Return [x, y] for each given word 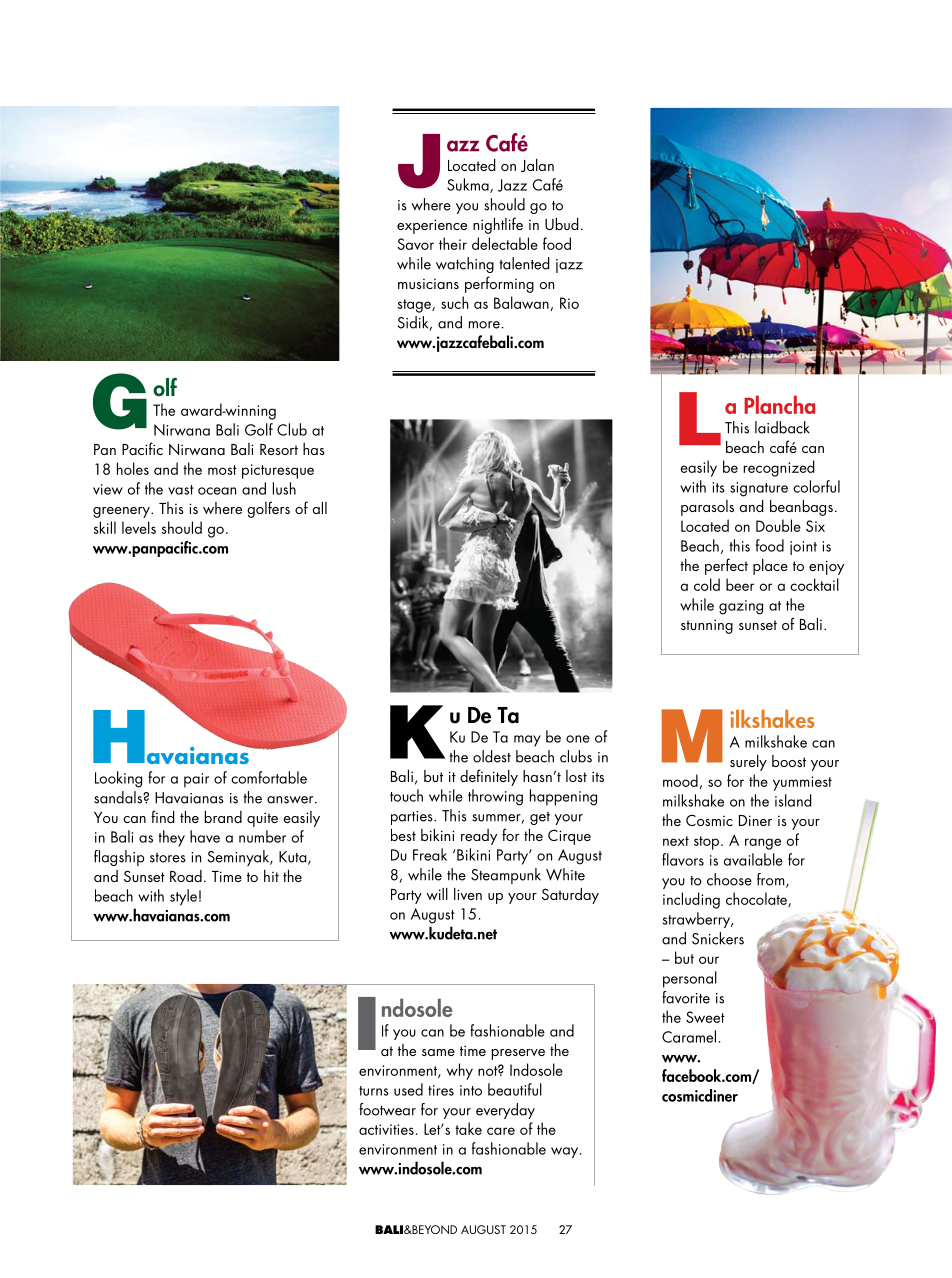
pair [196, 780]
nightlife [498, 225]
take [468, 1128]
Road [186, 876]
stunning [707, 626]
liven [468, 894]
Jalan [537, 165]
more [484, 325]
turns [374, 1091]
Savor [415, 244]
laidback [782, 427]
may [527, 741]
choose [729, 879]
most [222, 470]
